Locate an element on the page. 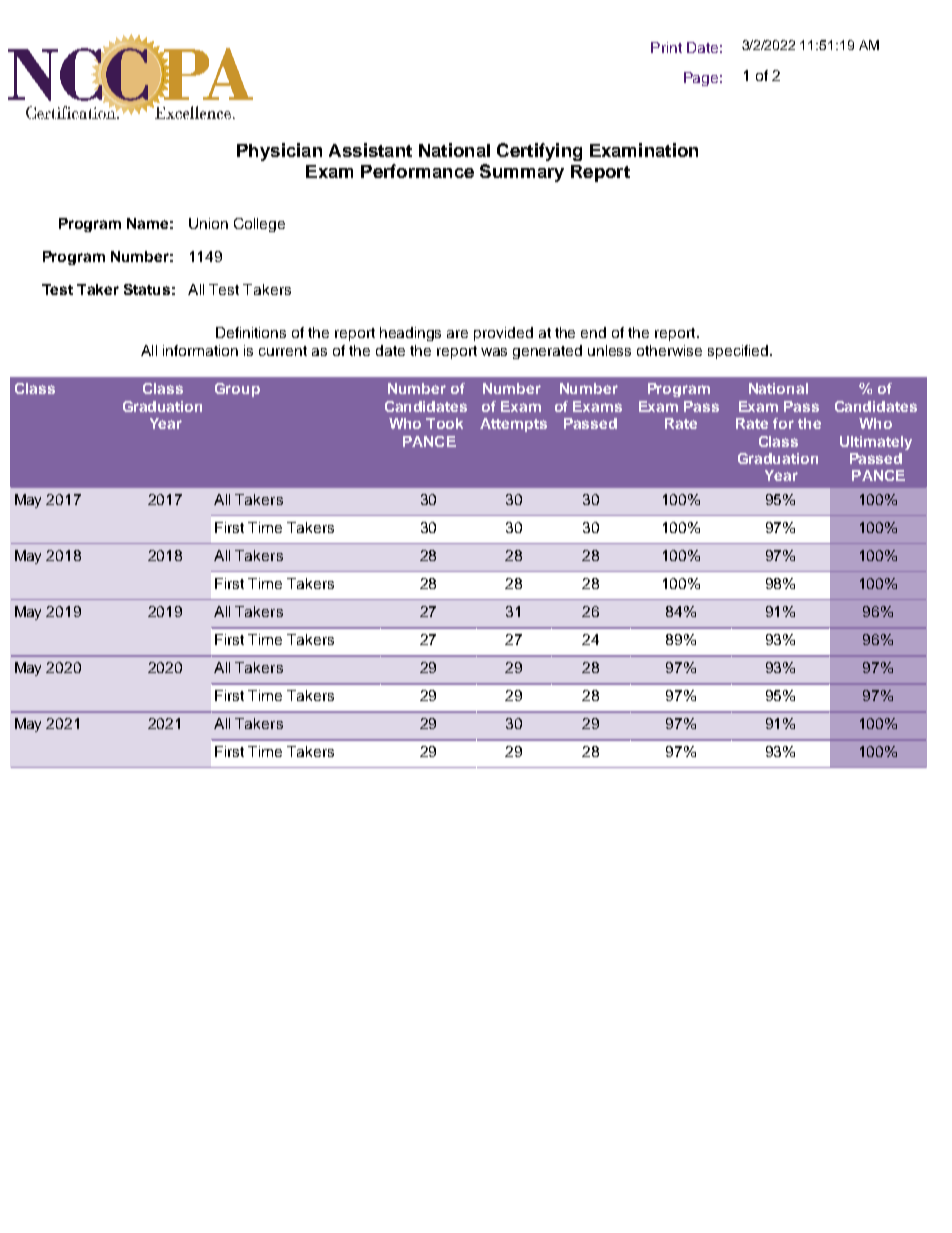  Summary is located at coordinates (522, 173).
